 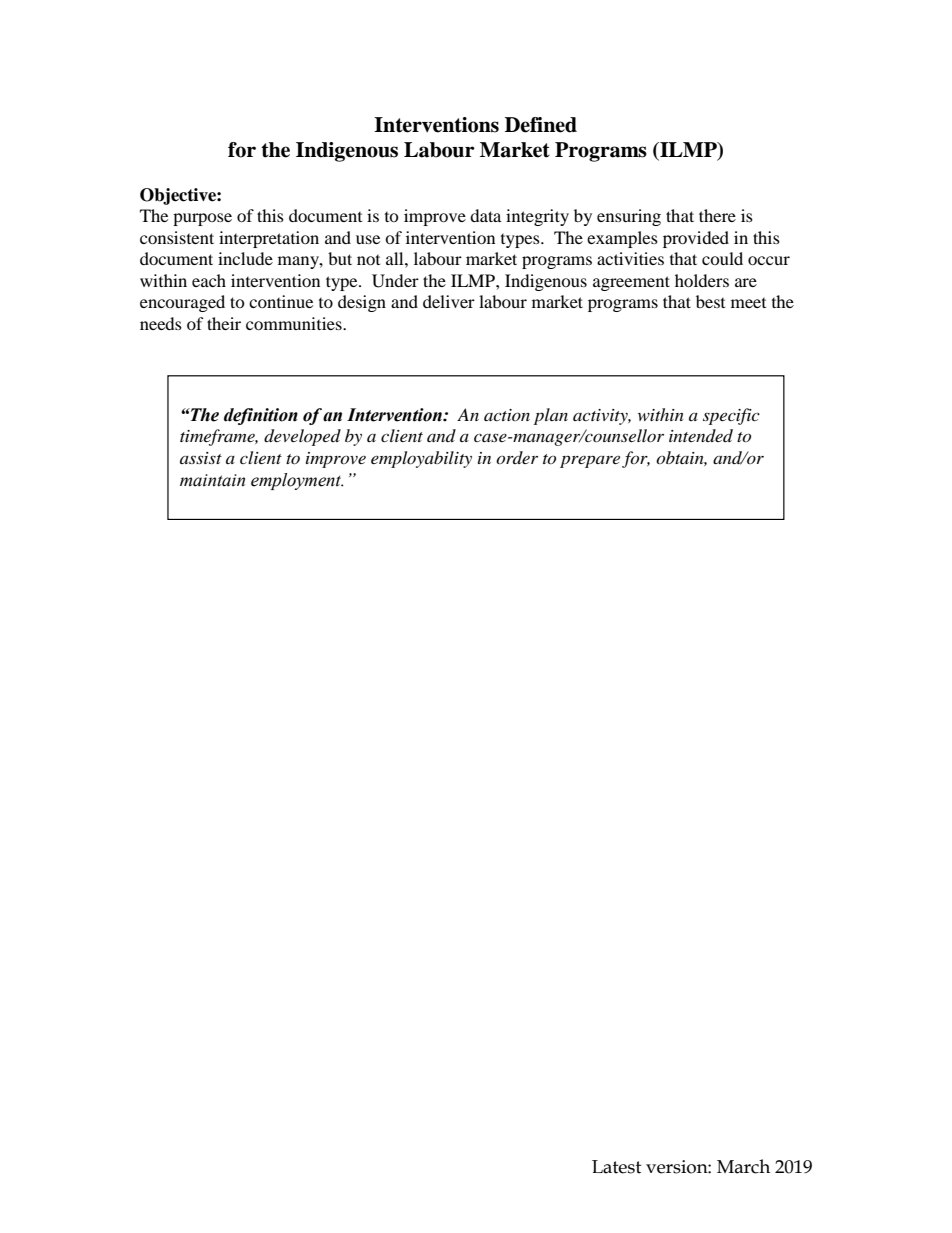 I want to click on prepare, so click(x=591, y=461).
